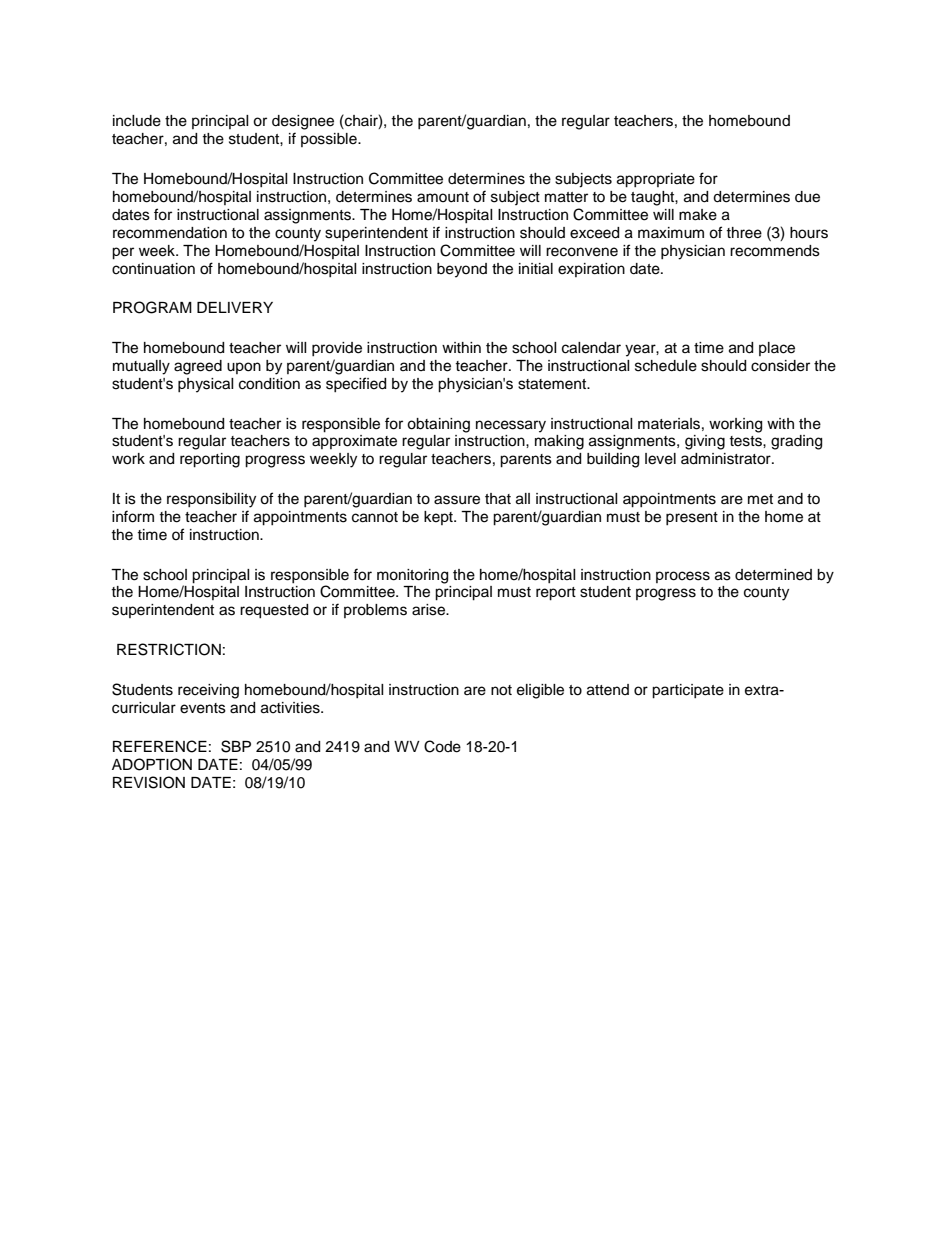 This screenshot has width=952, height=1233. What do you see at coordinates (656, 180) in the screenshot?
I see `appropriate` at bounding box center [656, 180].
